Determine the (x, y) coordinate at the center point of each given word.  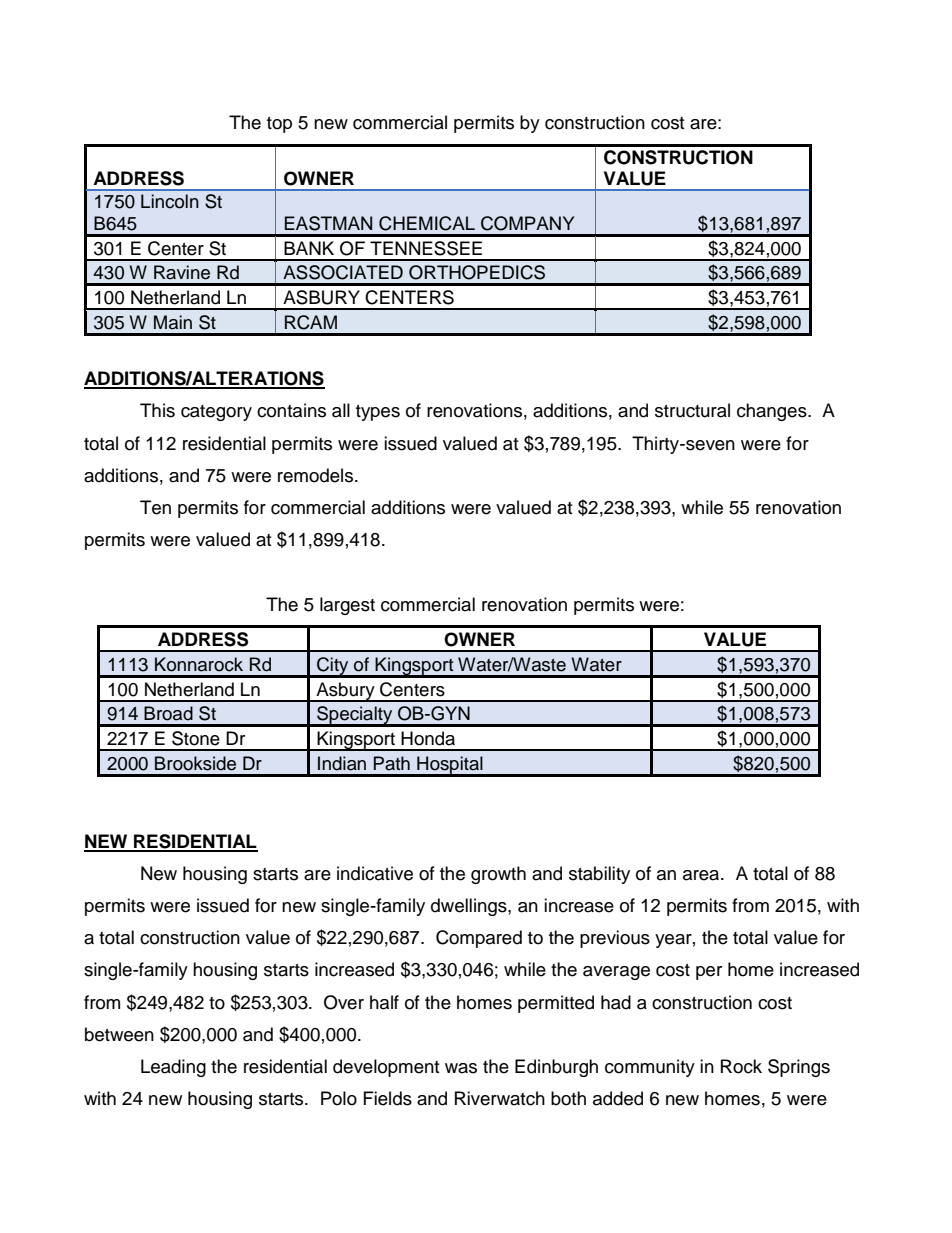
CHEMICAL (427, 223)
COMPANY (527, 223)
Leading (173, 1068)
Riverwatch (500, 1098)
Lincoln (170, 201)
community (650, 1068)
